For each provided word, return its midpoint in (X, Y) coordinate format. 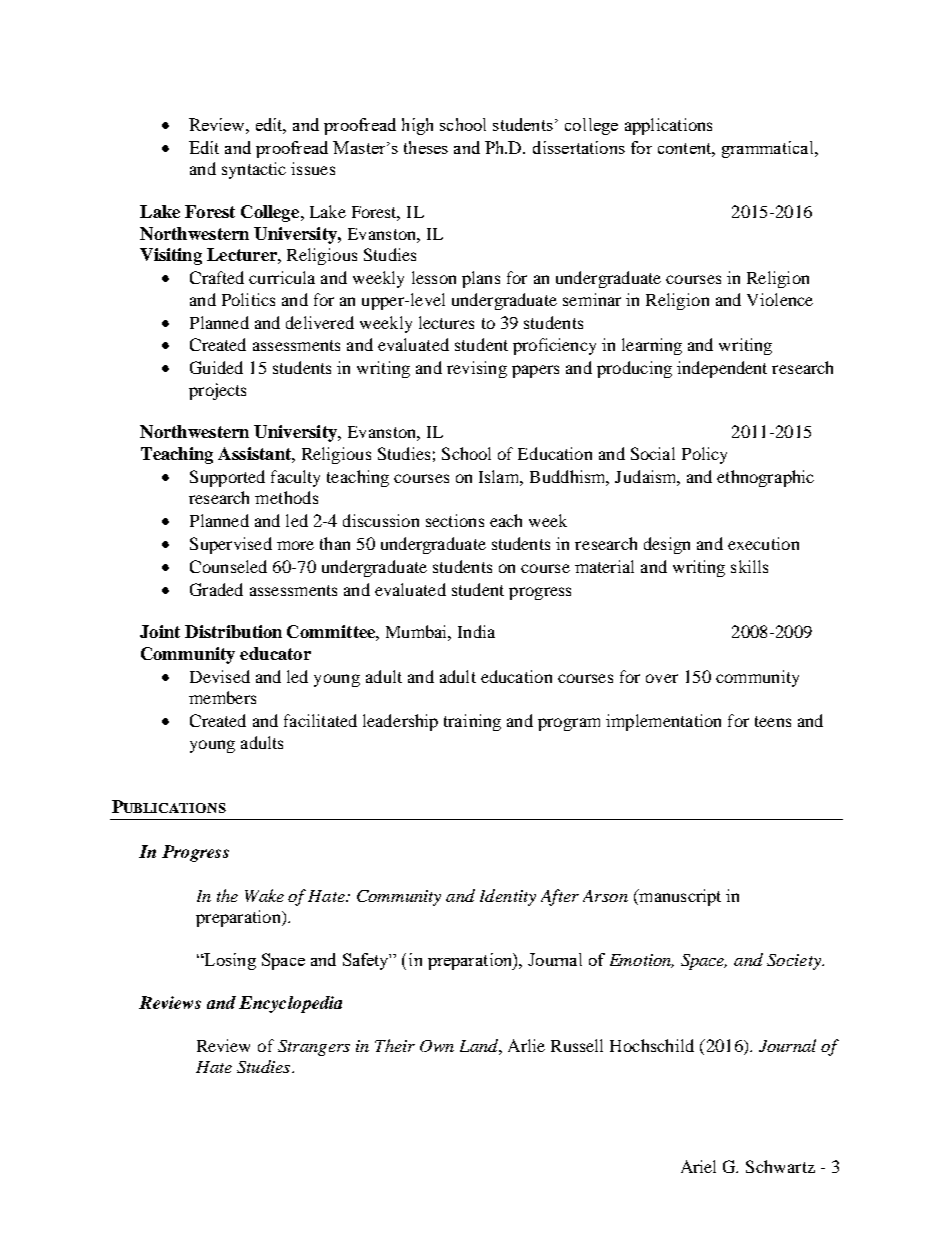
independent (722, 369)
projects (217, 391)
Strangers (314, 1048)
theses (426, 147)
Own (437, 1046)
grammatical (769, 149)
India (476, 631)
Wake (264, 895)
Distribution (233, 631)
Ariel (698, 1166)
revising (477, 369)
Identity (508, 897)
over (662, 678)
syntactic (254, 170)
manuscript (679, 897)
